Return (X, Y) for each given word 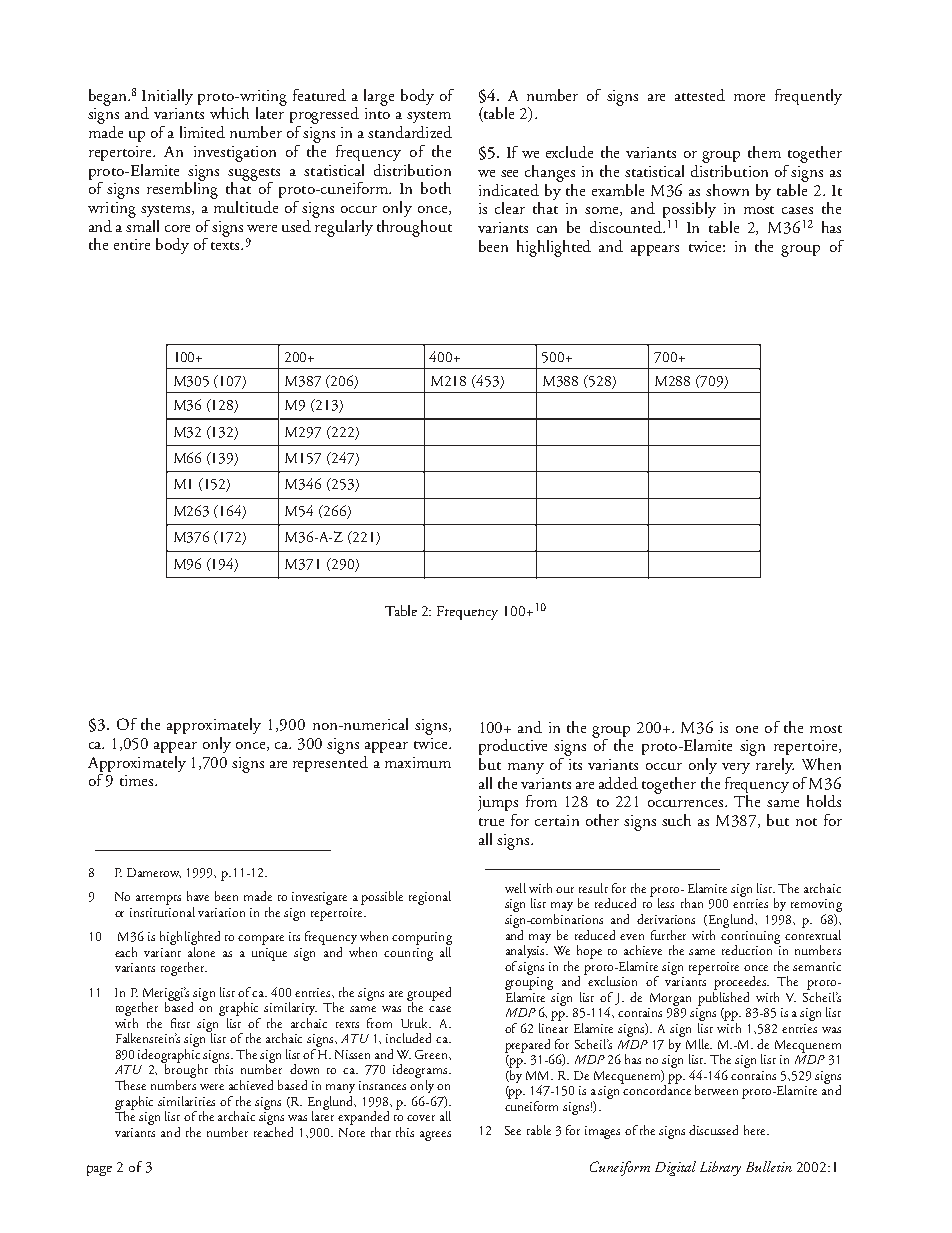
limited (202, 132)
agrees (435, 1136)
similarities (186, 1101)
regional (430, 898)
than (692, 903)
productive (513, 747)
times (138, 780)
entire (132, 244)
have (198, 896)
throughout (414, 228)
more (749, 97)
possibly (689, 211)
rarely (774, 764)
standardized (410, 132)
